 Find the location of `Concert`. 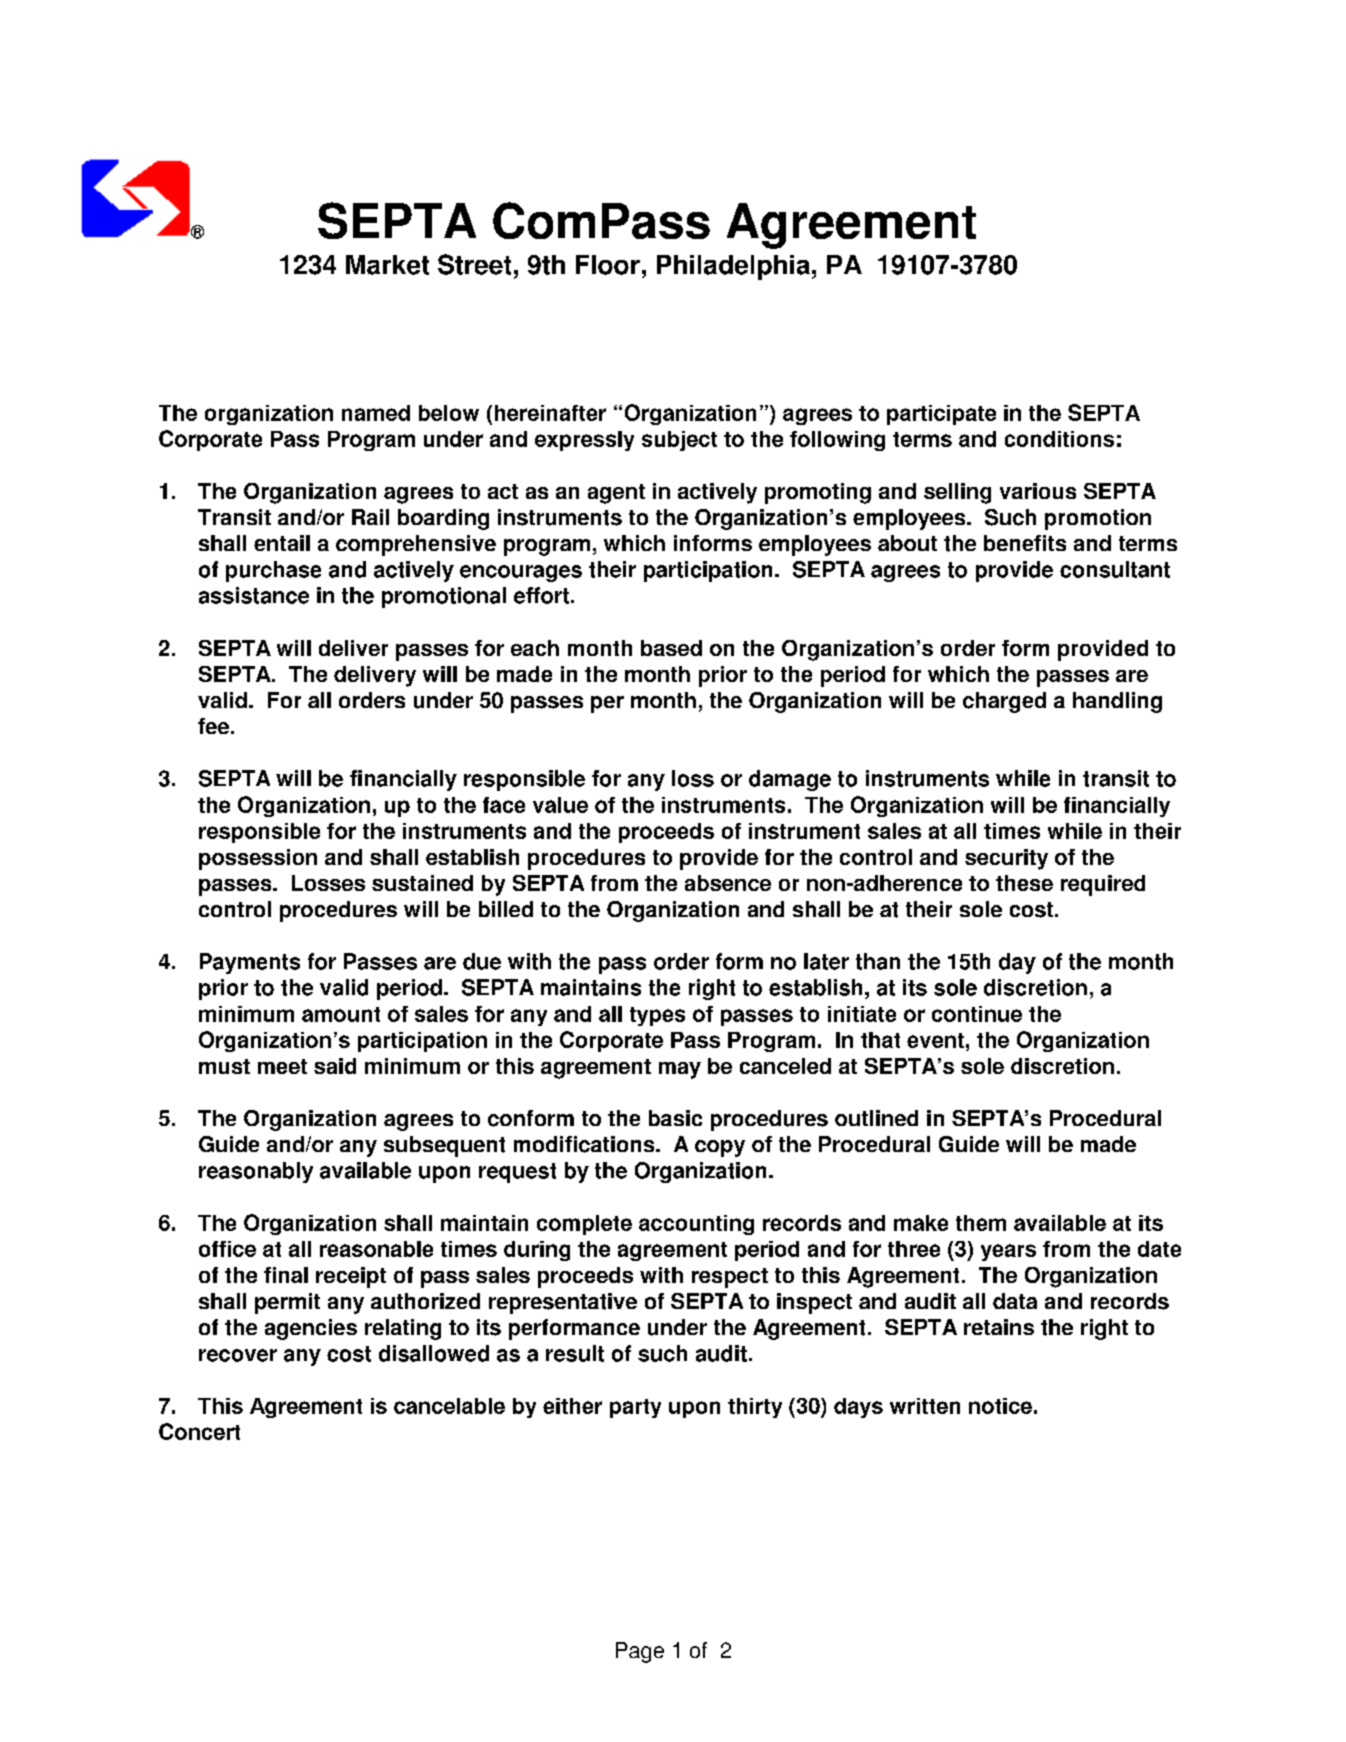

Concert is located at coordinates (199, 1431).
